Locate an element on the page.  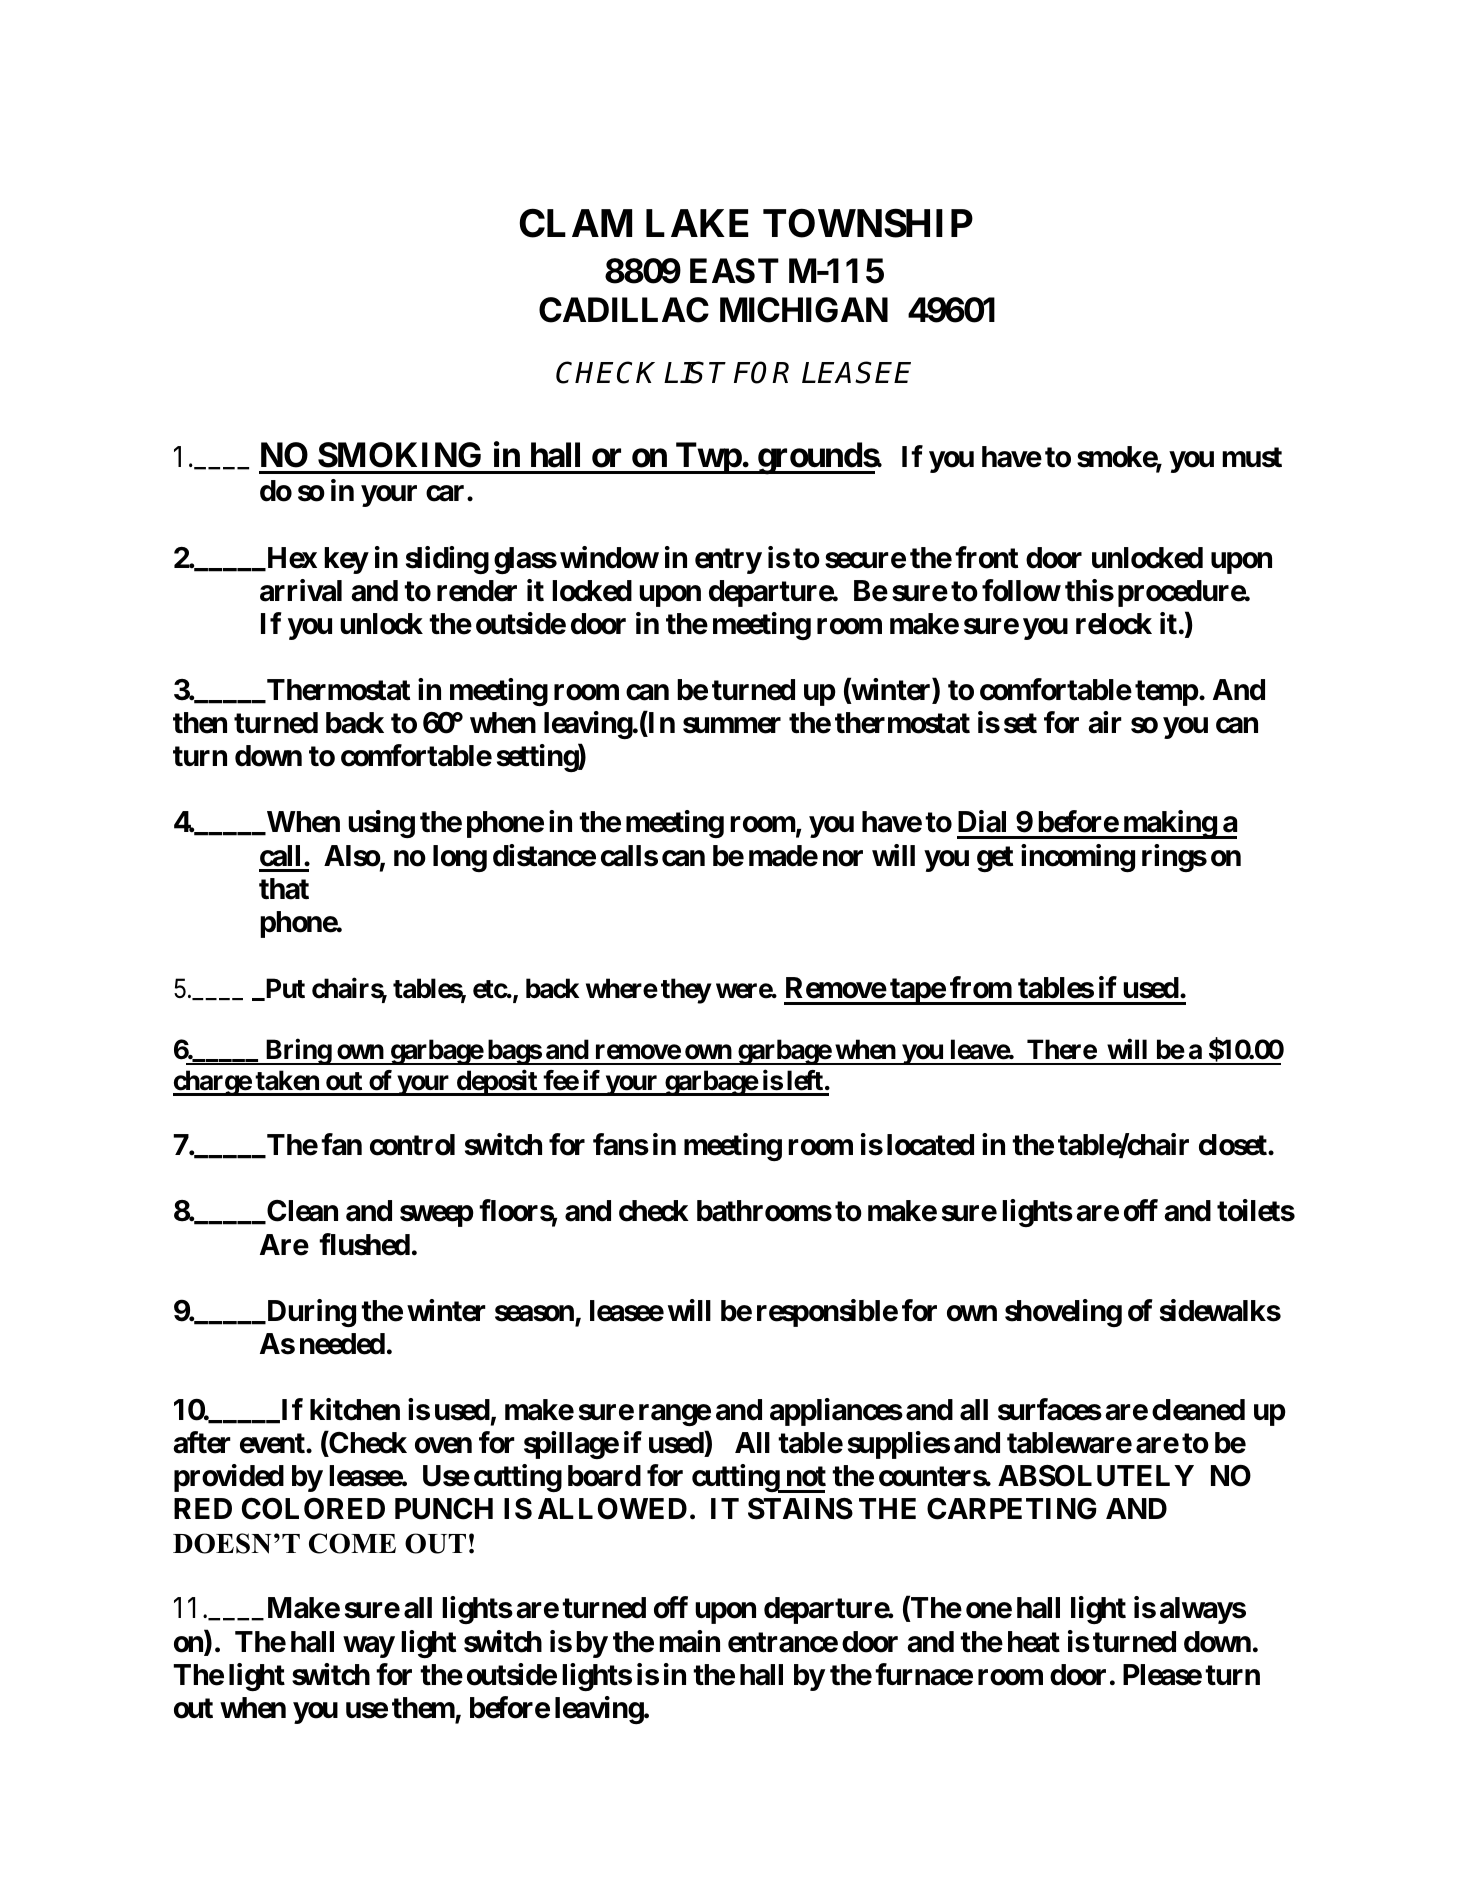
TOWNSHIP is located at coordinates (868, 223).
